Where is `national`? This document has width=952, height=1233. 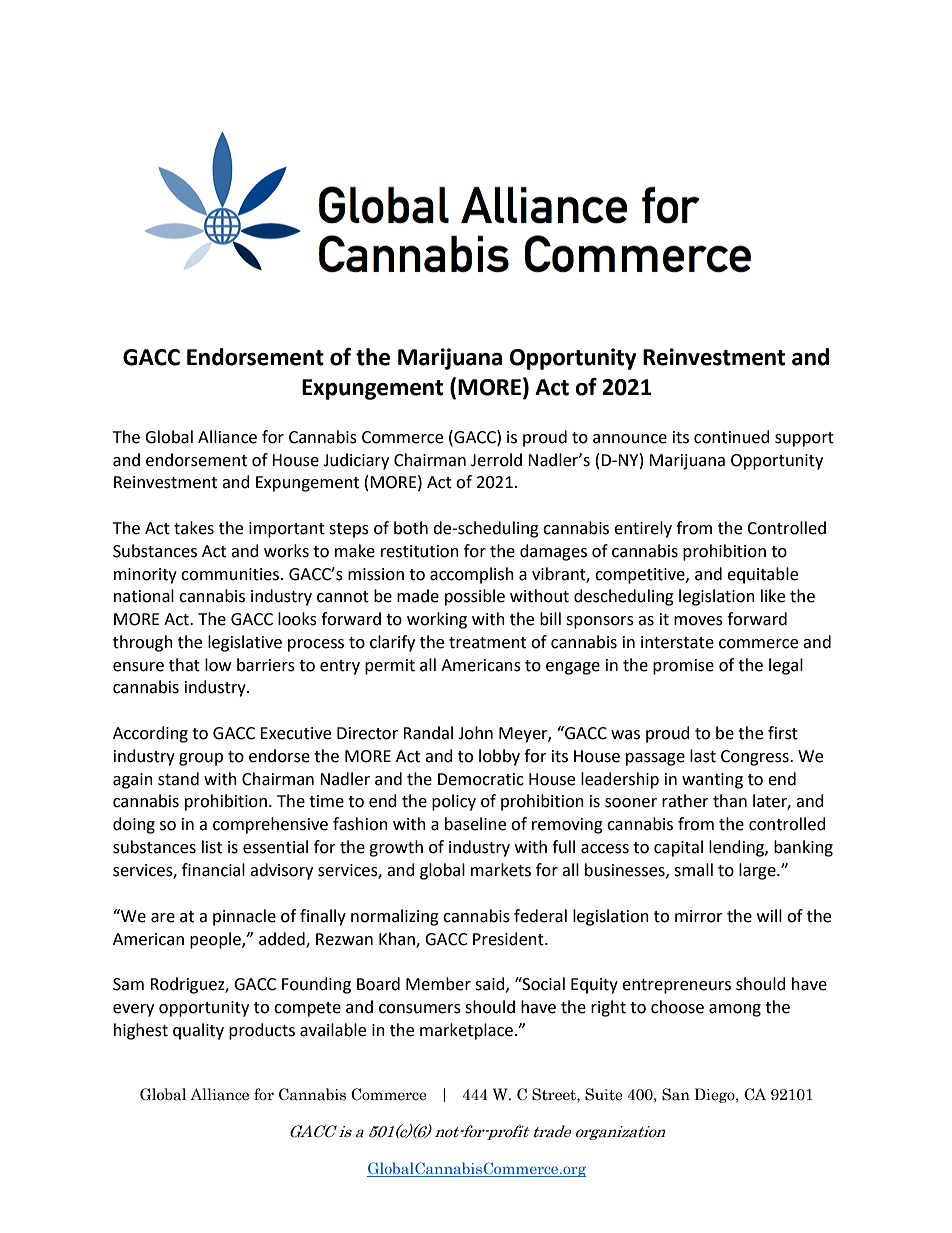
national is located at coordinates (144, 596).
